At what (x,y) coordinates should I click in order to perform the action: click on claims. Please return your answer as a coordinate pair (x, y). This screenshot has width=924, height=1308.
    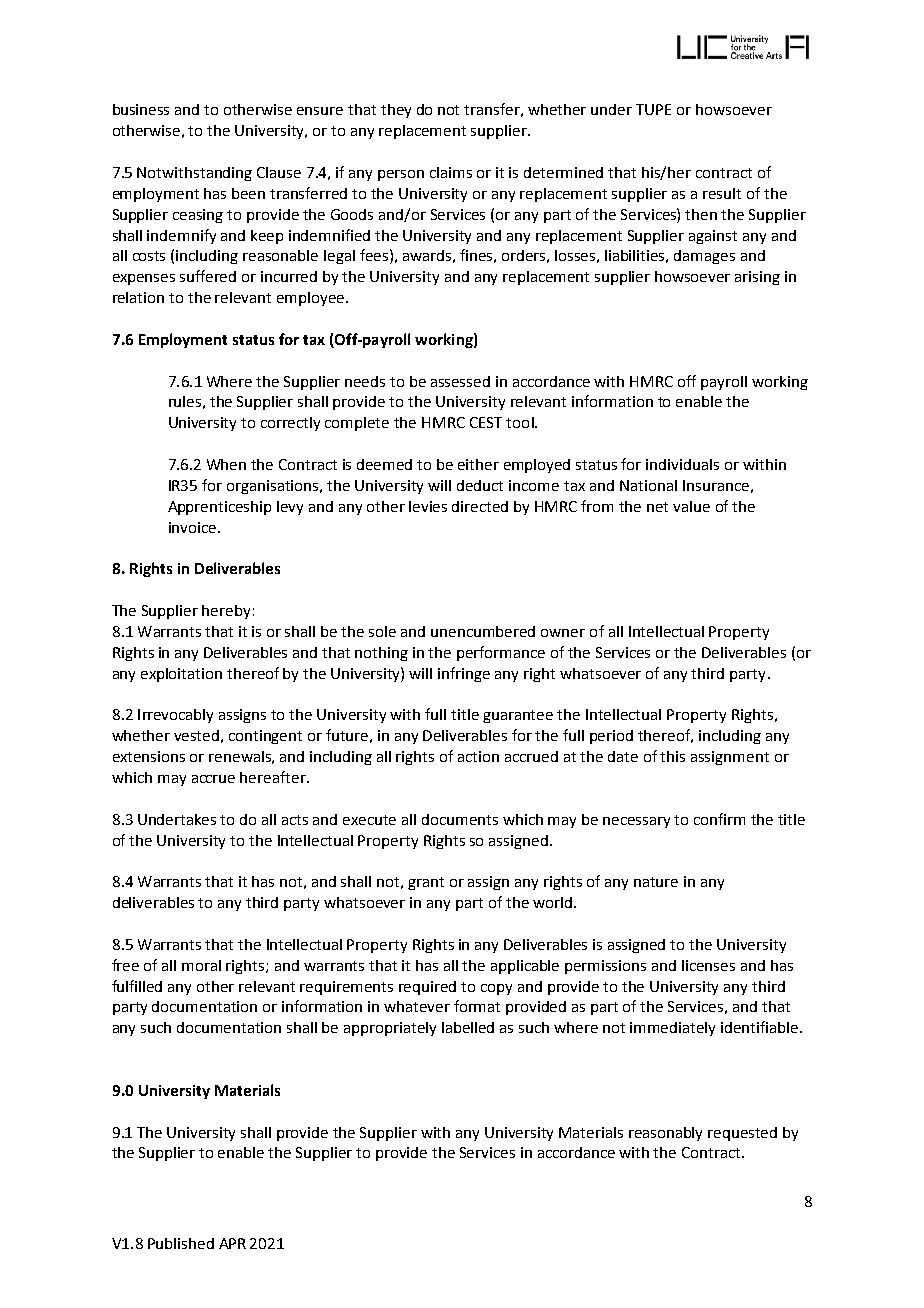
    Looking at the image, I should click on (451, 172).
